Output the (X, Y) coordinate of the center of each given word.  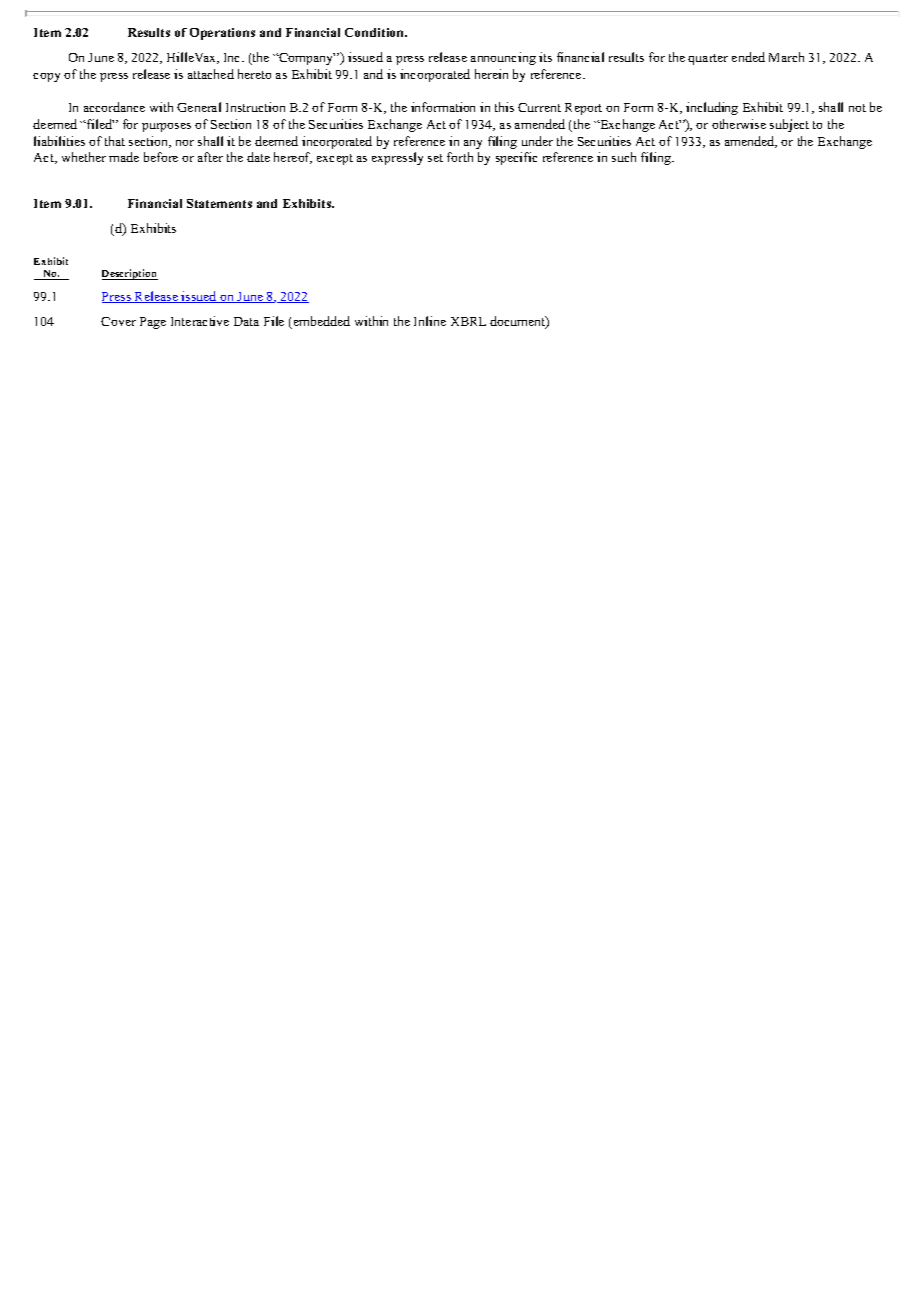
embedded (320, 322)
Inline (430, 321)
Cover (118, 321)
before (161, 157)
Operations (222, 34)
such (624, 157)
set (435, 158)
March (786, 57)
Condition (376, 32)
